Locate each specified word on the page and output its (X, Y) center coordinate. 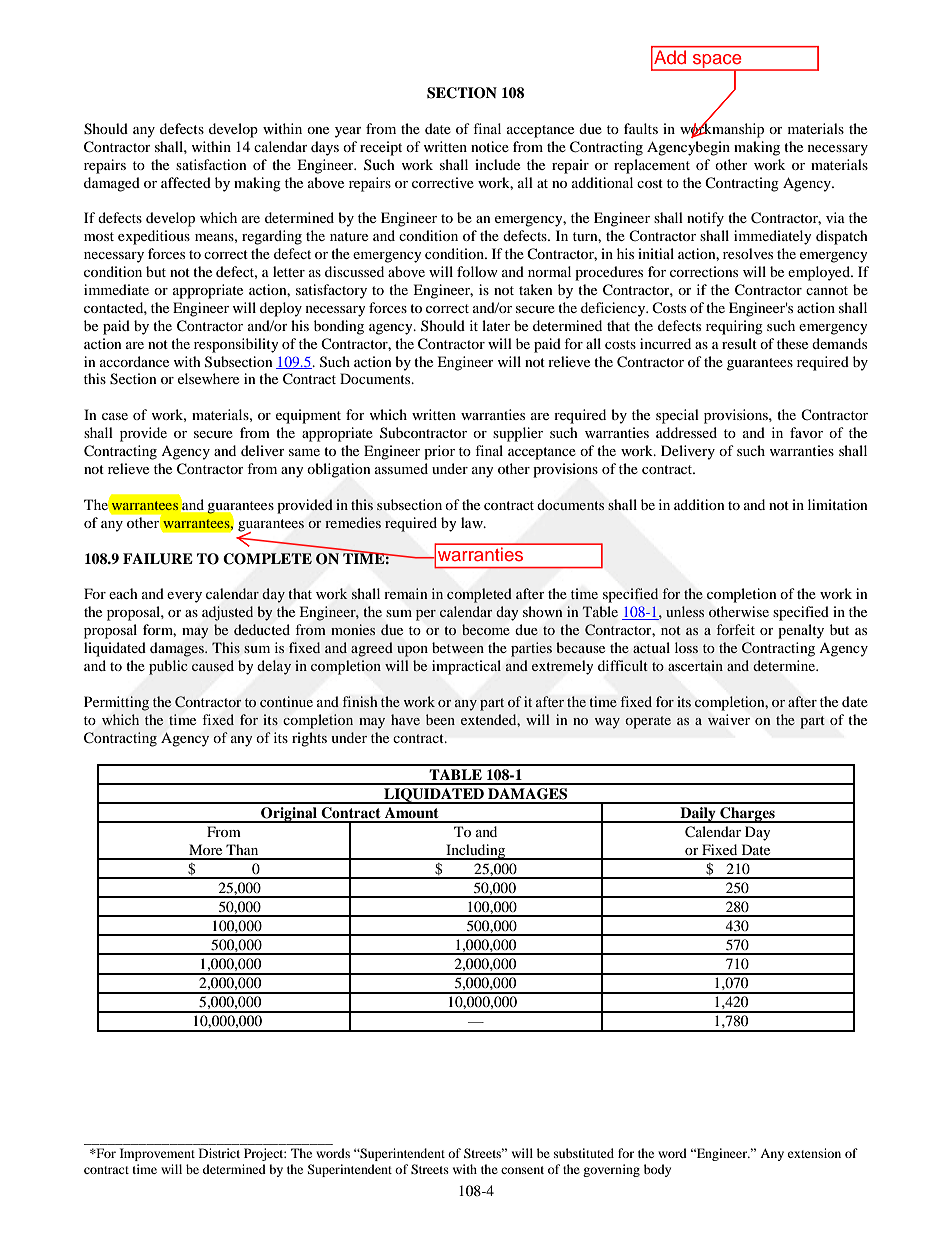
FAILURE (158, 559)
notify (705, 219)
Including (476, 852)
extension (814, 1153)
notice (490, 146)
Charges (747, 815)
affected (186, 182)
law (473, 522)
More (205, 849)
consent (522, 1170)
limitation (838, 504)
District (219, 1153)
